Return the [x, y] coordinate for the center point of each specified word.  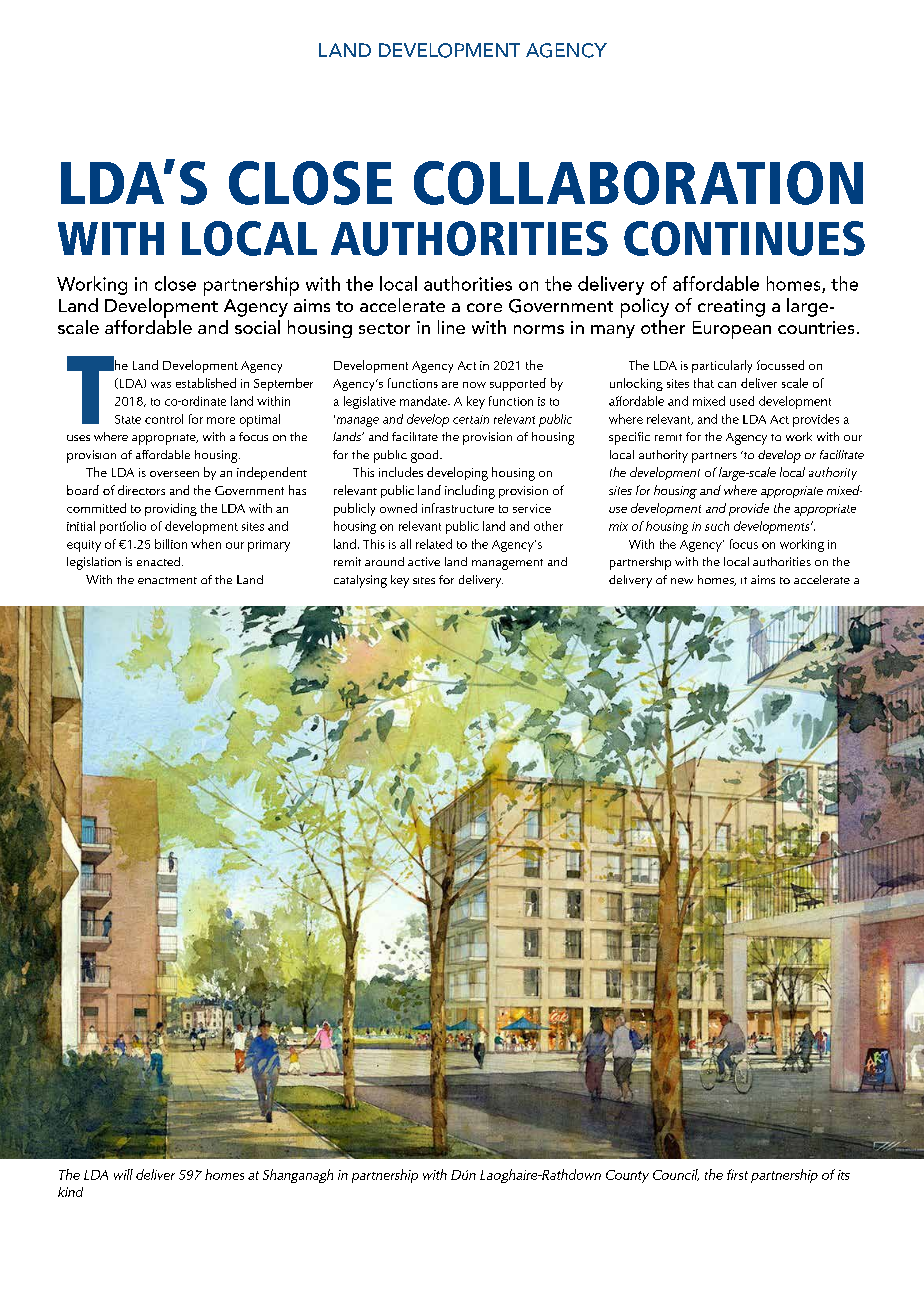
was [161, 385]
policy [645, 308]
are [450, 385]
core [484, 307]
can [727, 385]
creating [731, 308]
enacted [160, 561]
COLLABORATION [638, 183]
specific [629, 438]
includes [401, 472]
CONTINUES [744, 238]
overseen [174, 474]
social [257, 327]
